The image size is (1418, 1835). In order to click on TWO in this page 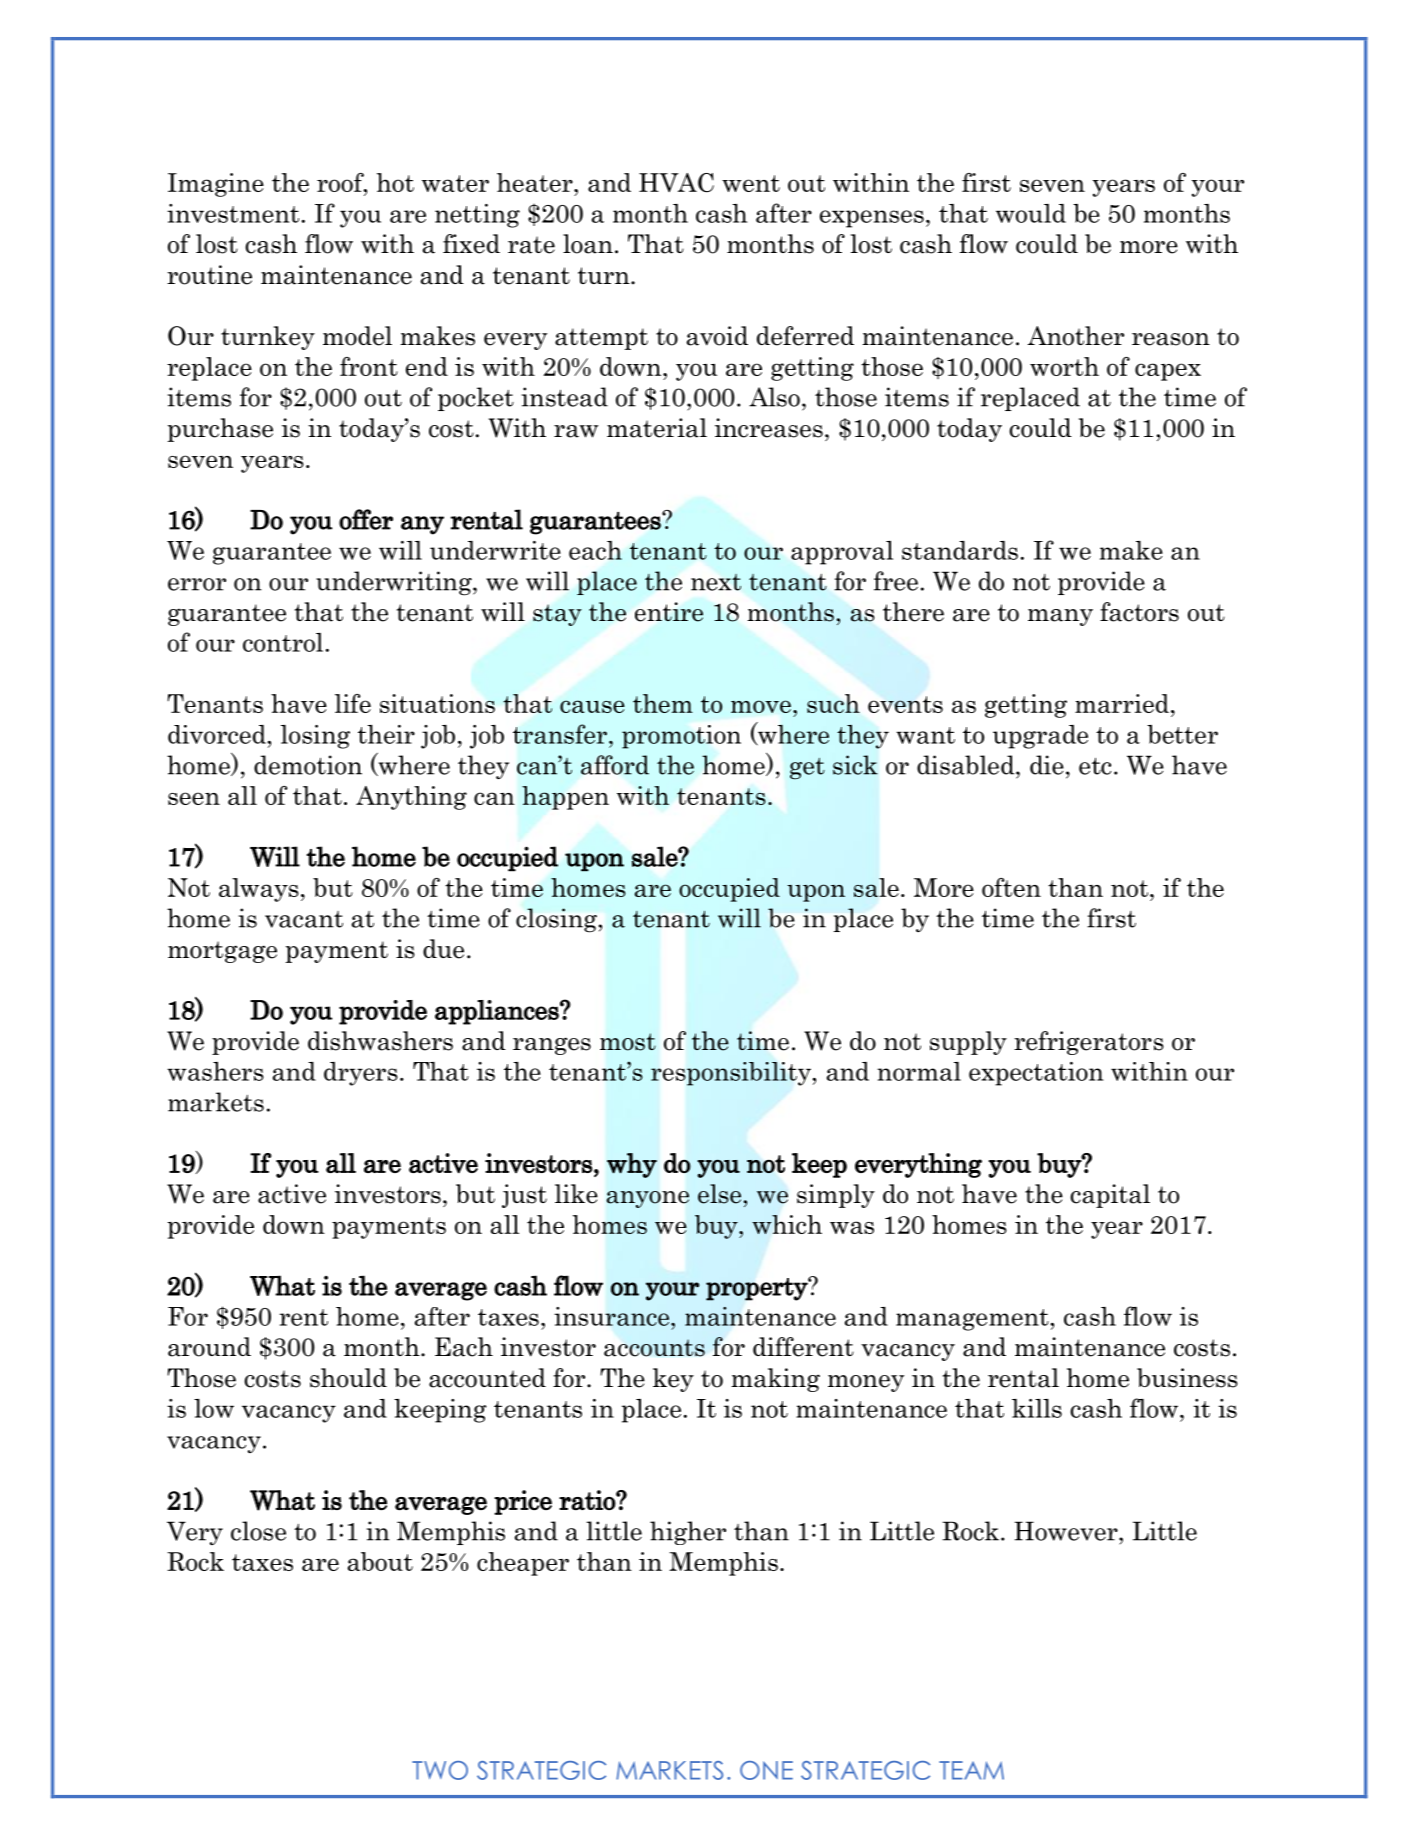, I will do `click(440, 1770)`.
